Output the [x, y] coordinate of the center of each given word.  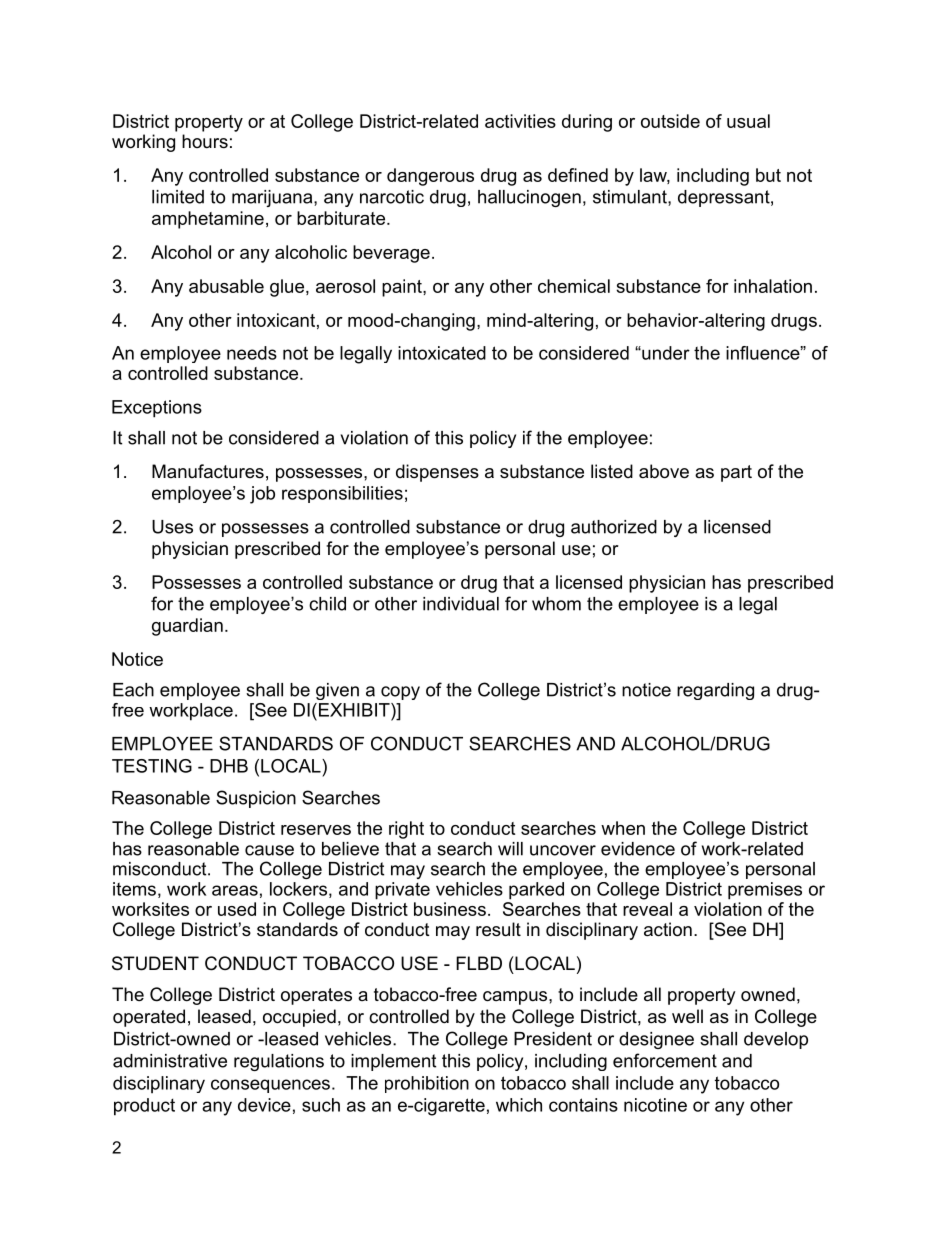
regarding [715, 691]
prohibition [427, 1084]
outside [670, 121]
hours [205, 141]
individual [461, 604]
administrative [170, 1061]
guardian [187, 627]
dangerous [430, 177]
